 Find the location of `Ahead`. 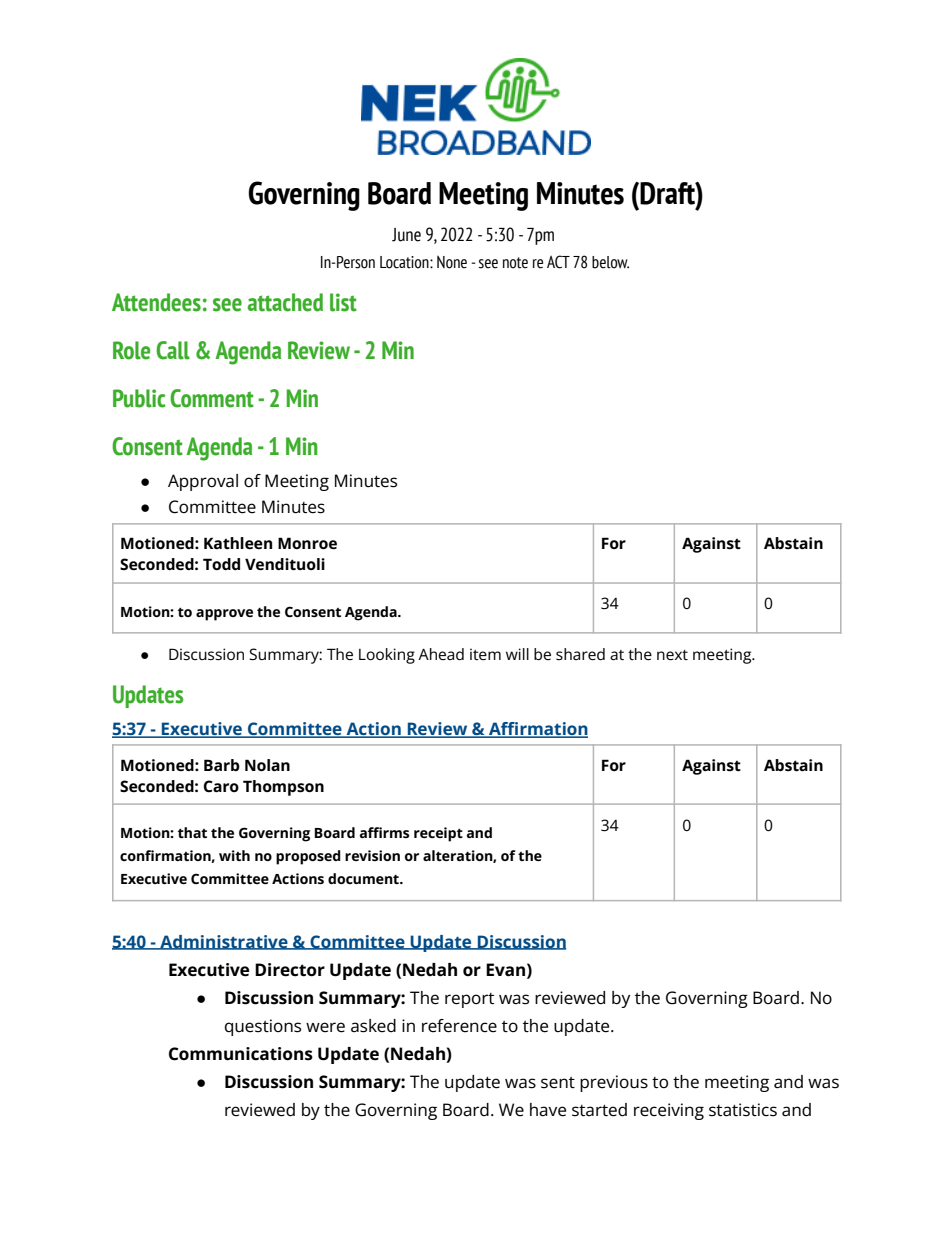

Ahead is located at coordinates (441, 654).
